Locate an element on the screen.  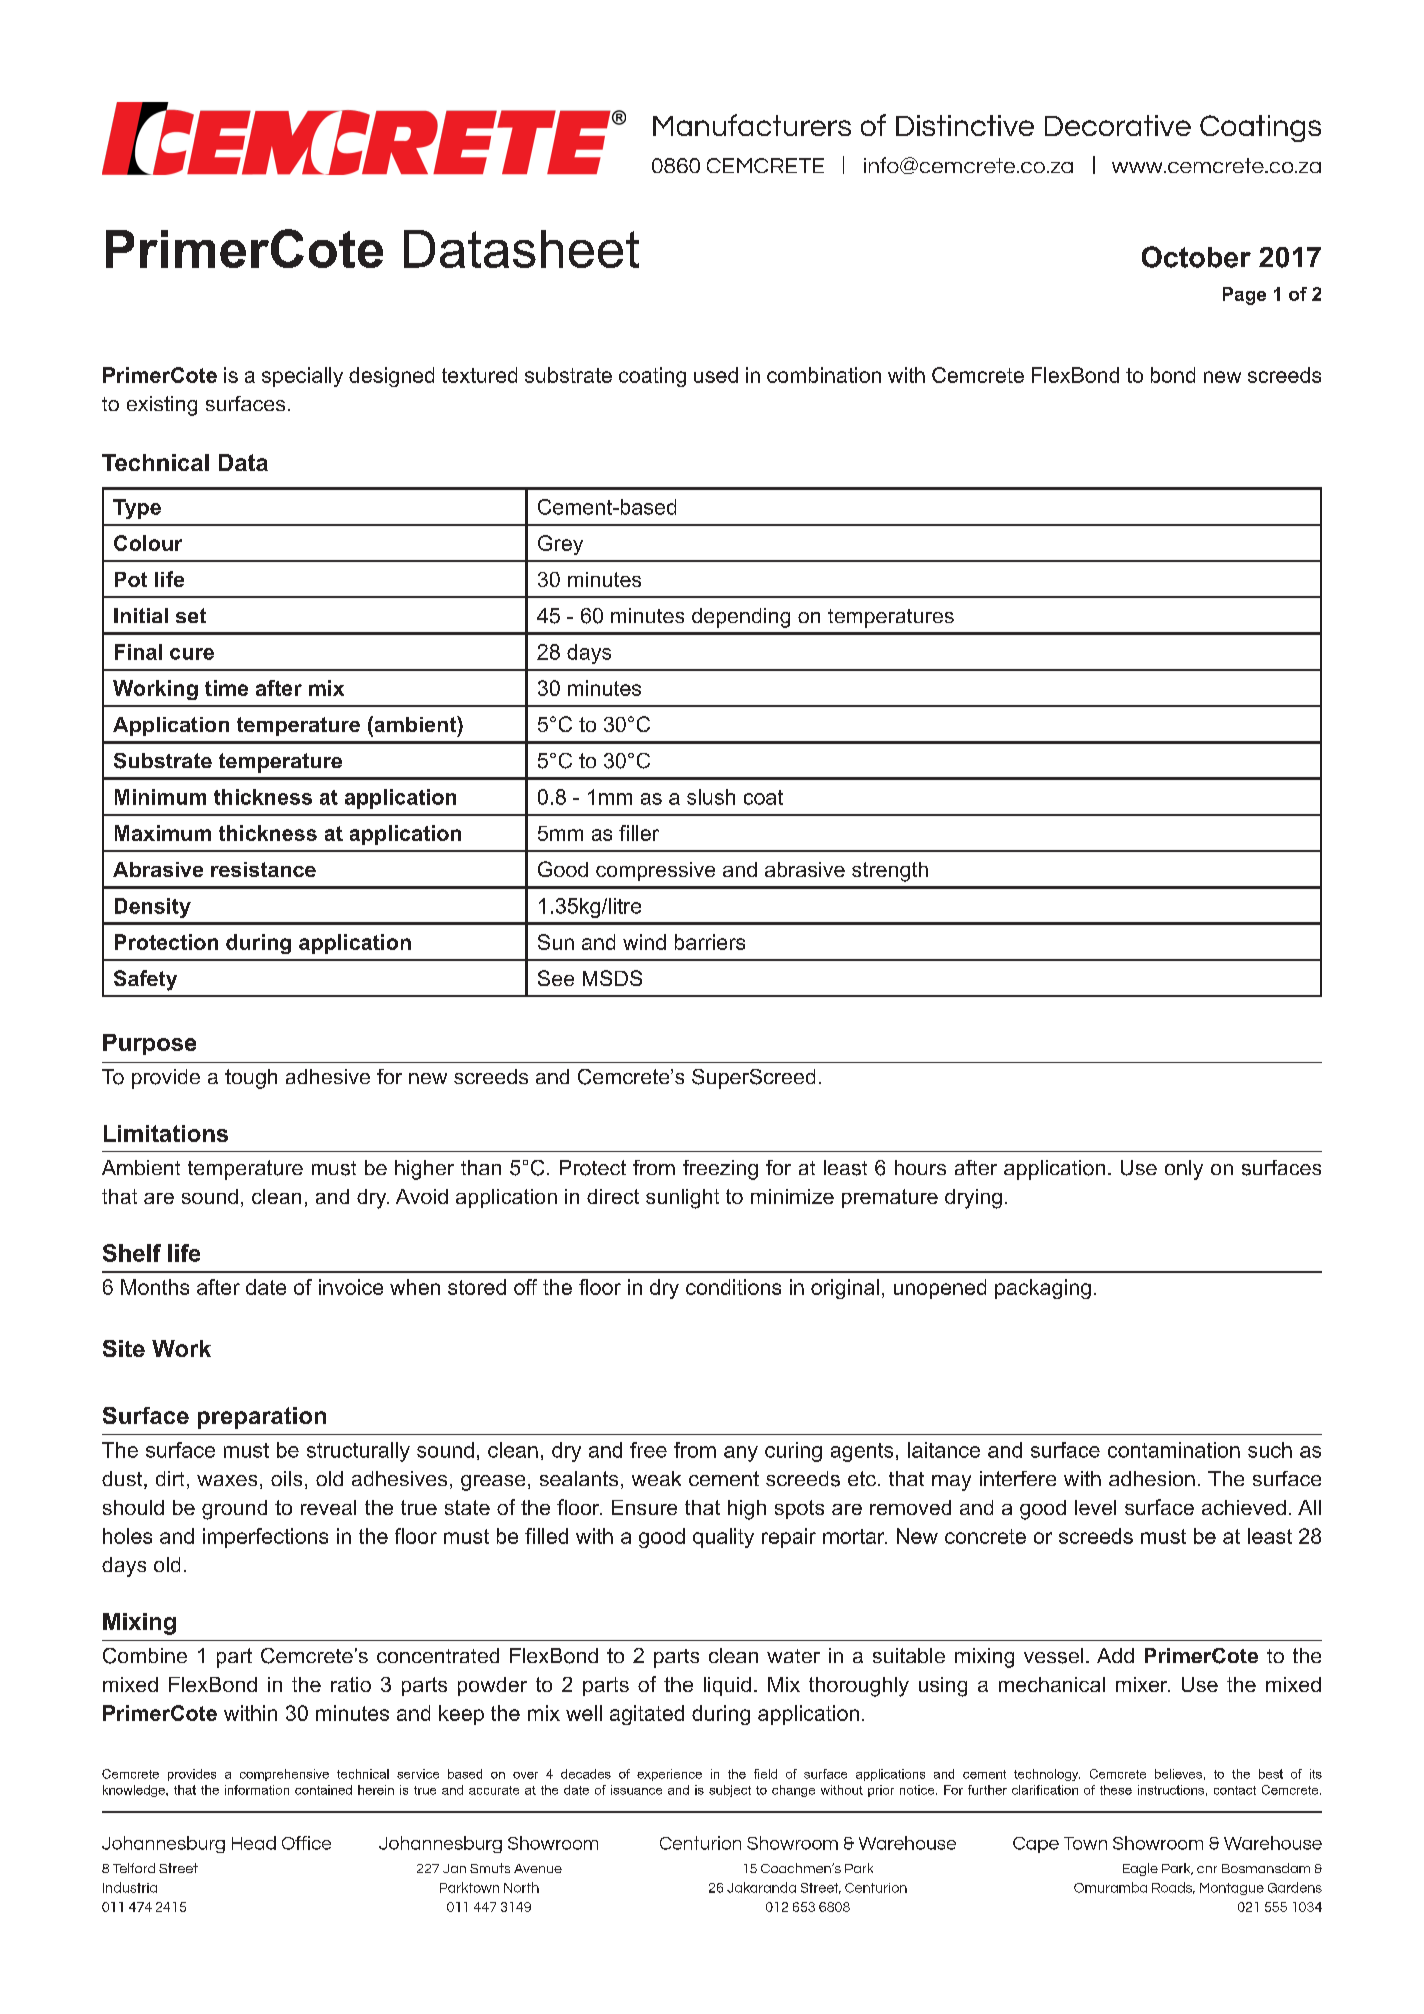
set is located at coordinates (191, 615).
